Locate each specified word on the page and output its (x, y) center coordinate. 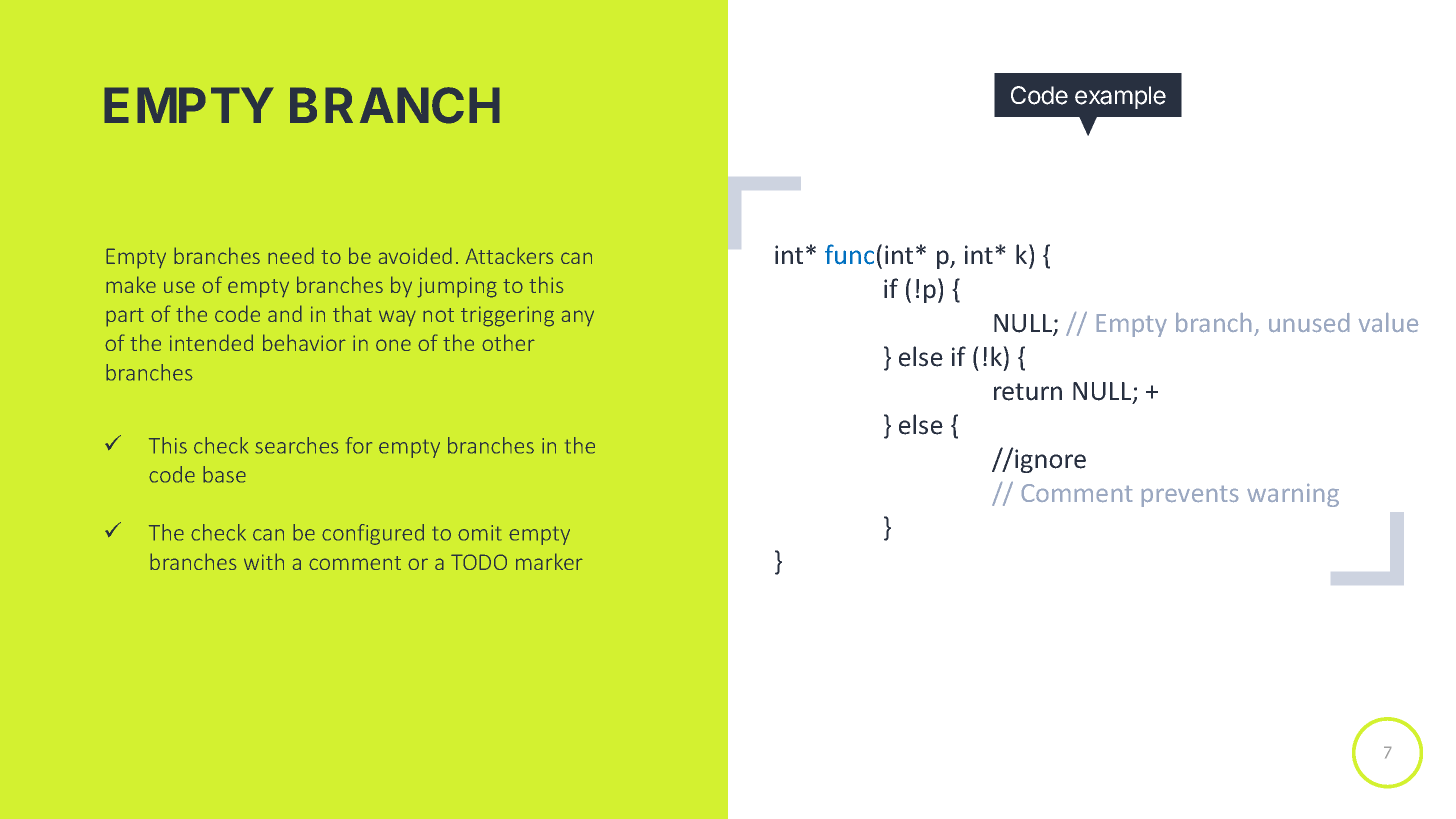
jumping (457, 287)
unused (1309, 322)
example (1120, 97)
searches (297, 445)
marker (549, 561)
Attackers (509, 255)
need (291, 255)
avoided (415, 255)
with (264, 561)
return (1028, 392)
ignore (1049, 460)
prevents (1190, 496)
